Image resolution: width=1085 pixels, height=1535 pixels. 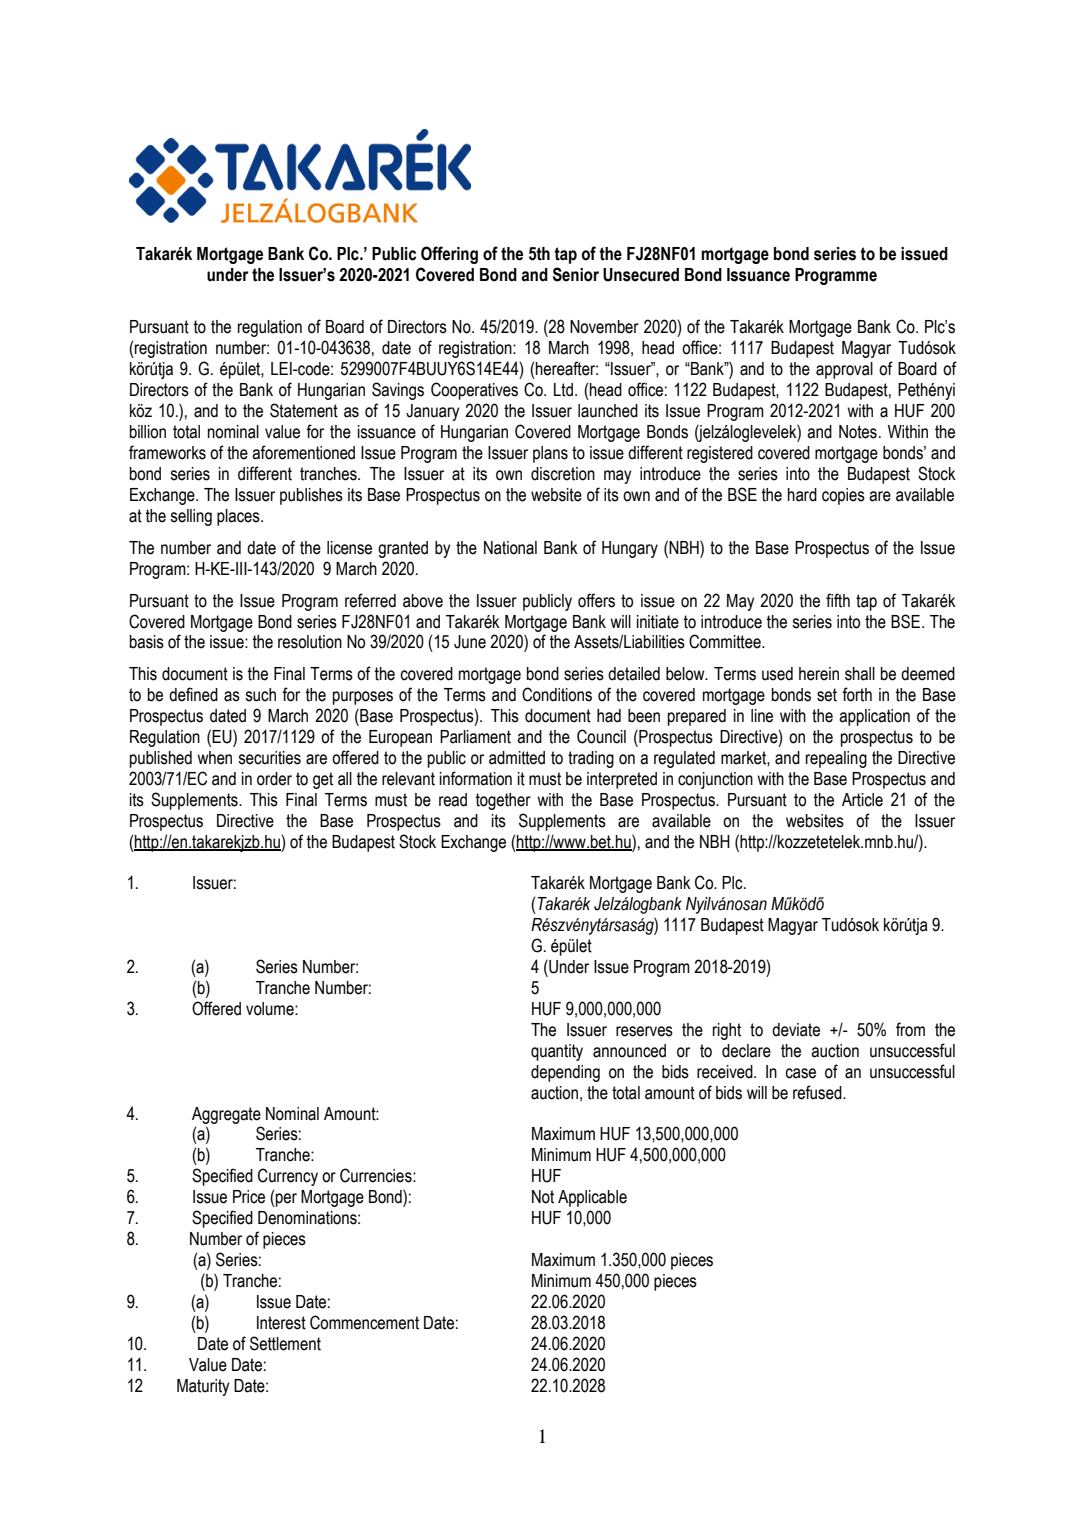 I want to click on National, so click(x=510, y=548).
